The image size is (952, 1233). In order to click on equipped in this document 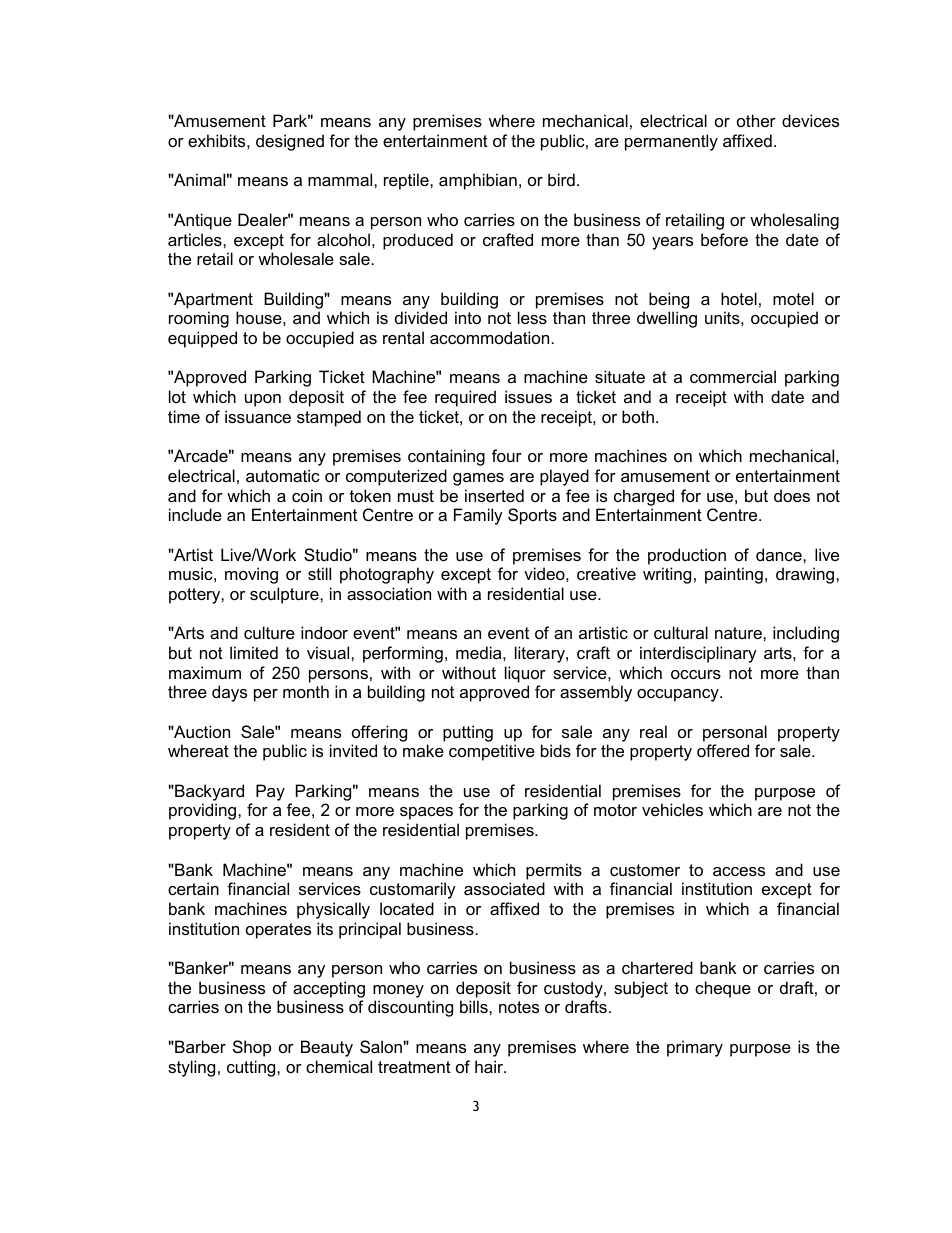, I will do `click(202, 339)`.
